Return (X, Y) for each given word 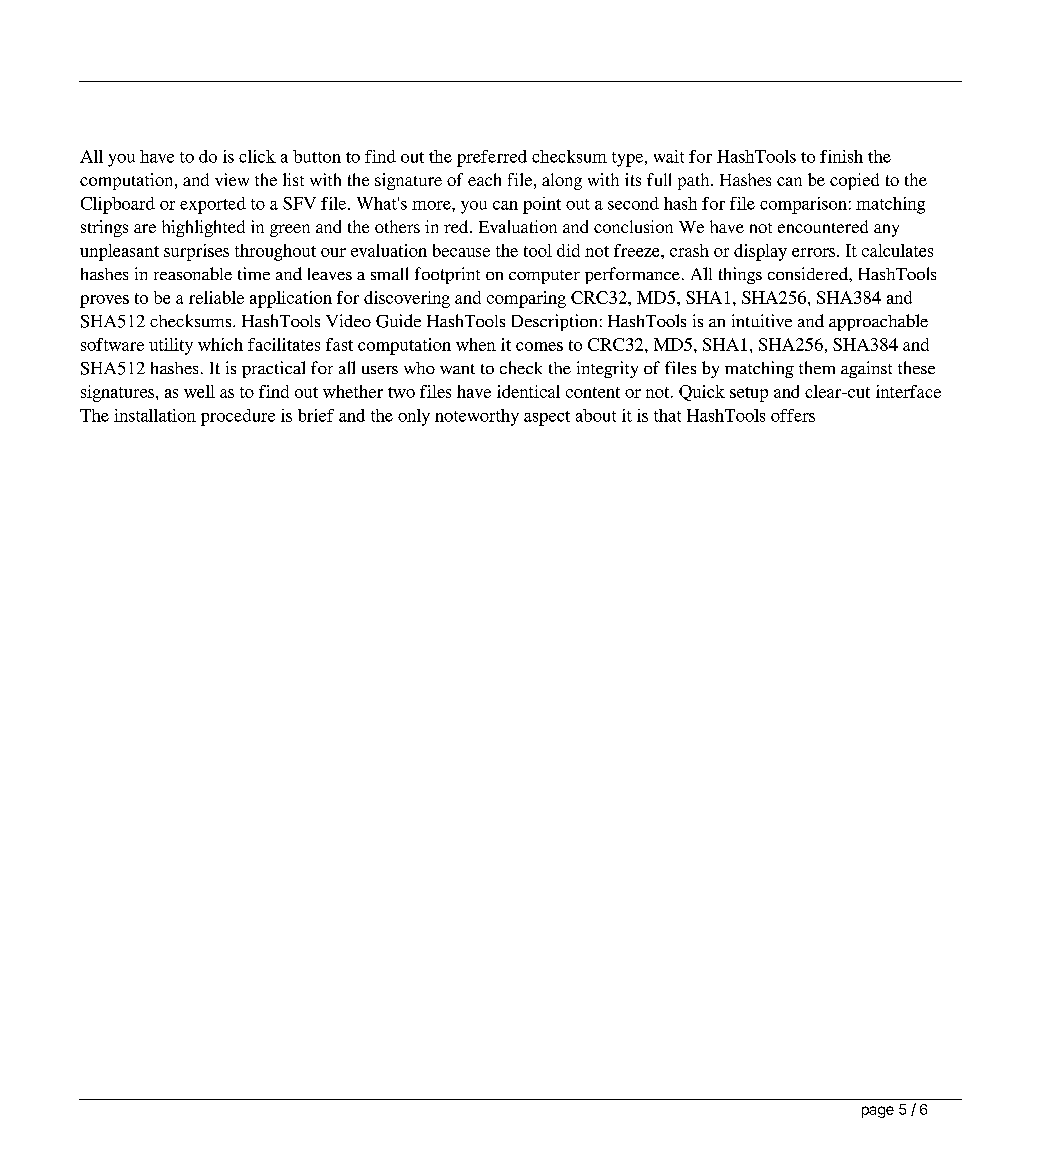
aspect (547, 418)
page (878, 1112)
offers (793, 415)
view (232, 179)
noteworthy (477, 417)
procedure (238, 417)
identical (528, 391)
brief (316, 415)
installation (155, 415)
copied (854, 181)
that (667, 415)
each (484, 179)
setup (749, 394)
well (199, 391)
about (596, 415)
